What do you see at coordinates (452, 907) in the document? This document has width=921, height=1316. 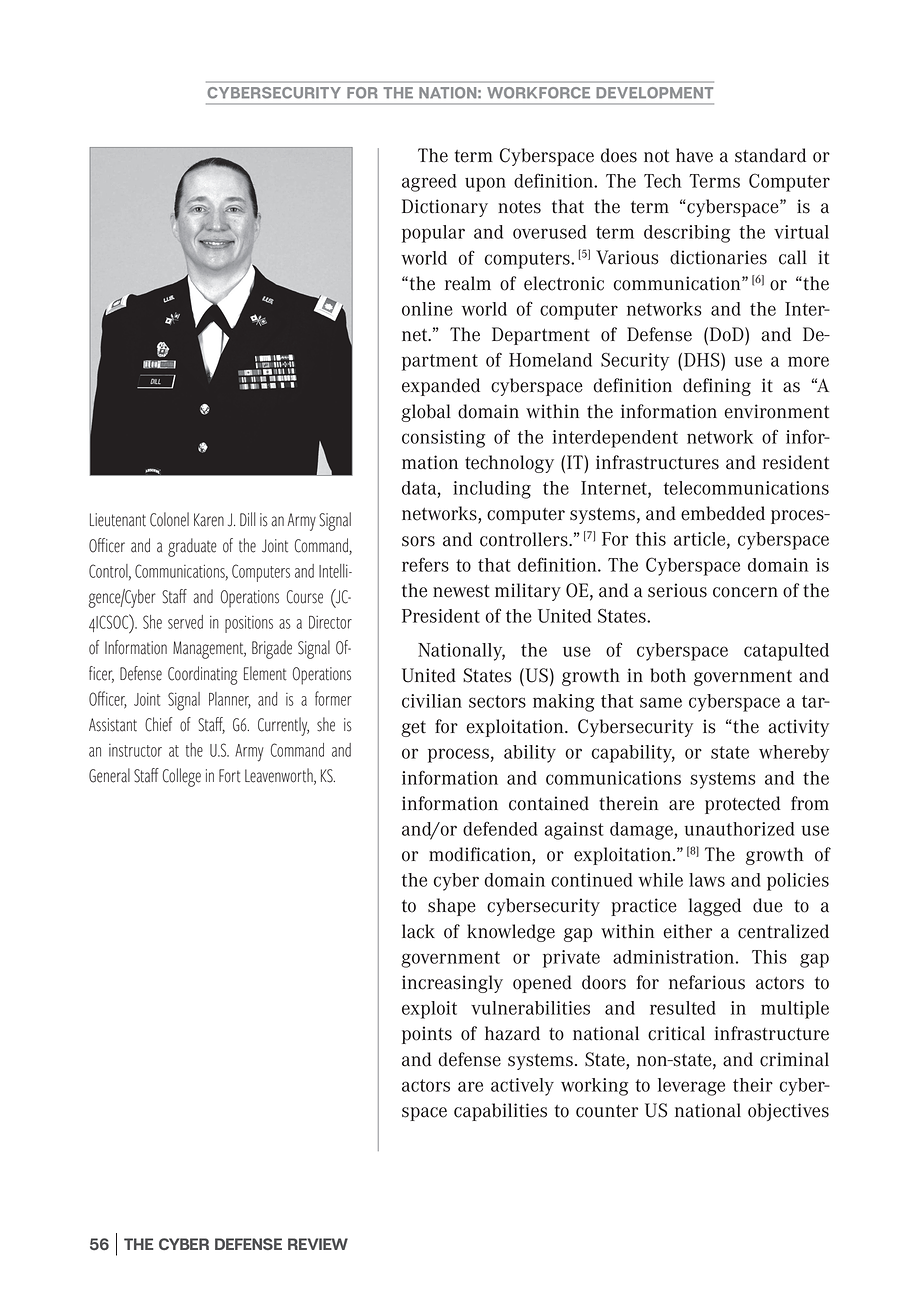 I see `shape` at bounding box center [452, 907].
